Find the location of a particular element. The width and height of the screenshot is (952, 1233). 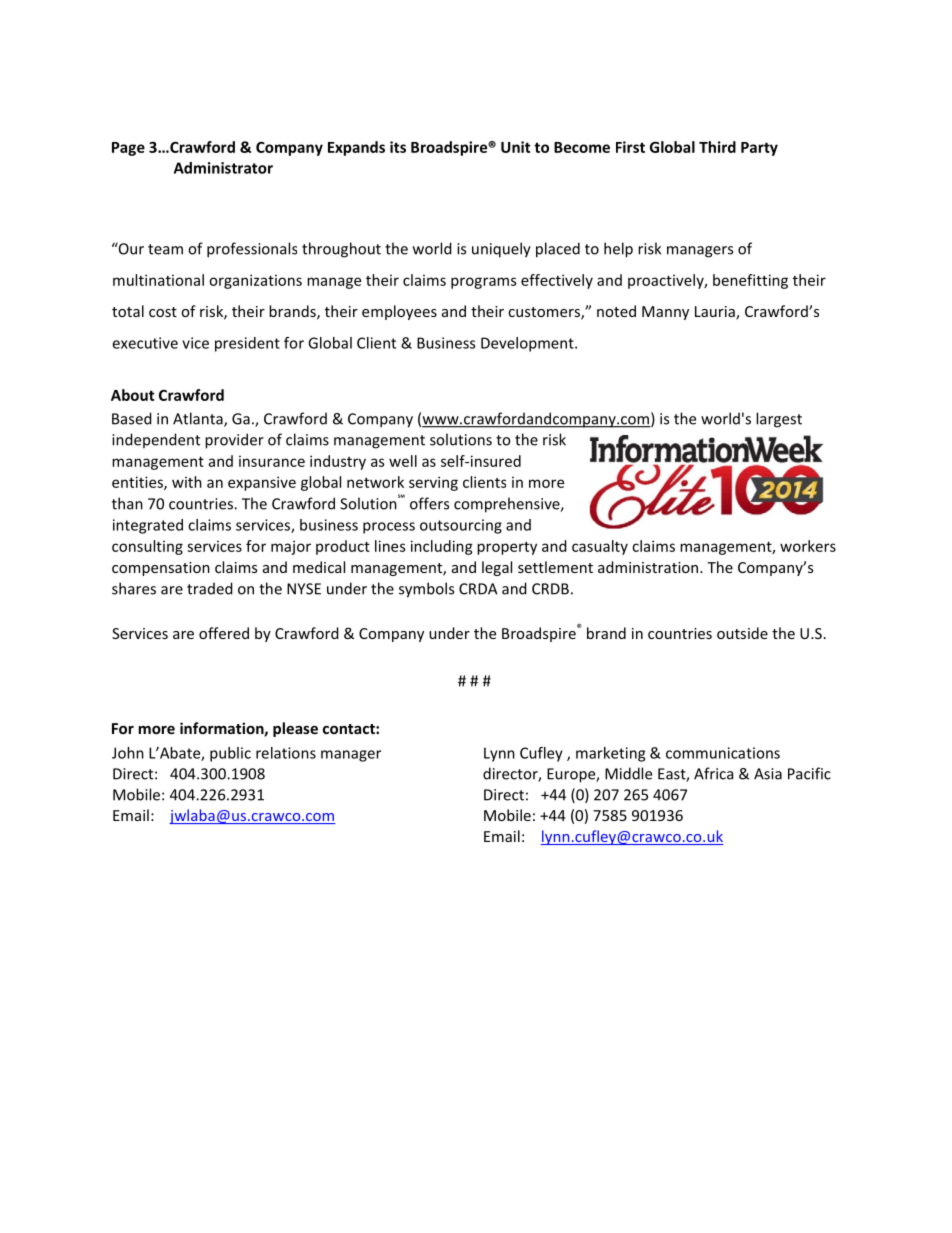

Third is located at coordinates (717, 147).
